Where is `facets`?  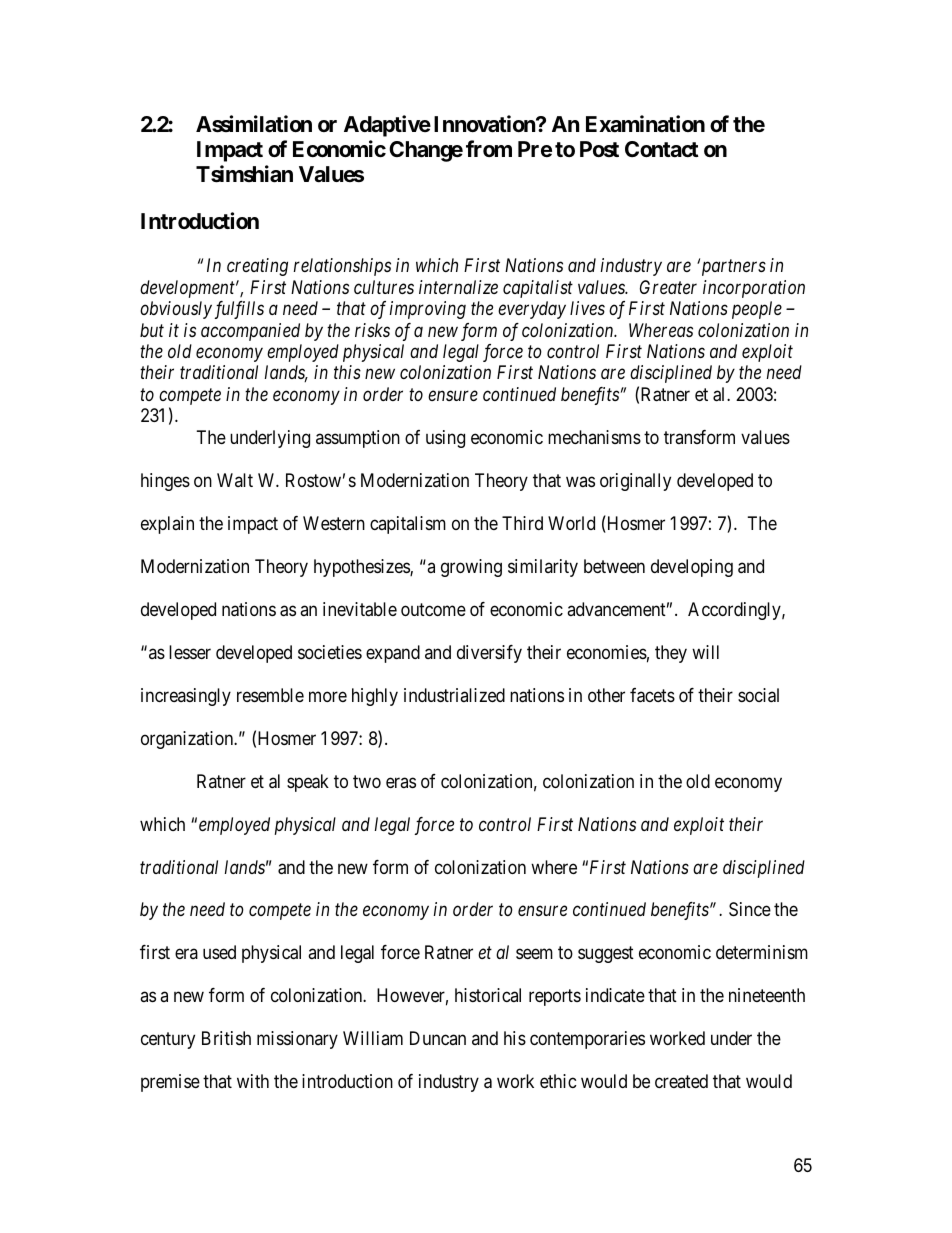
facets is located at coordinates (652, 695).
